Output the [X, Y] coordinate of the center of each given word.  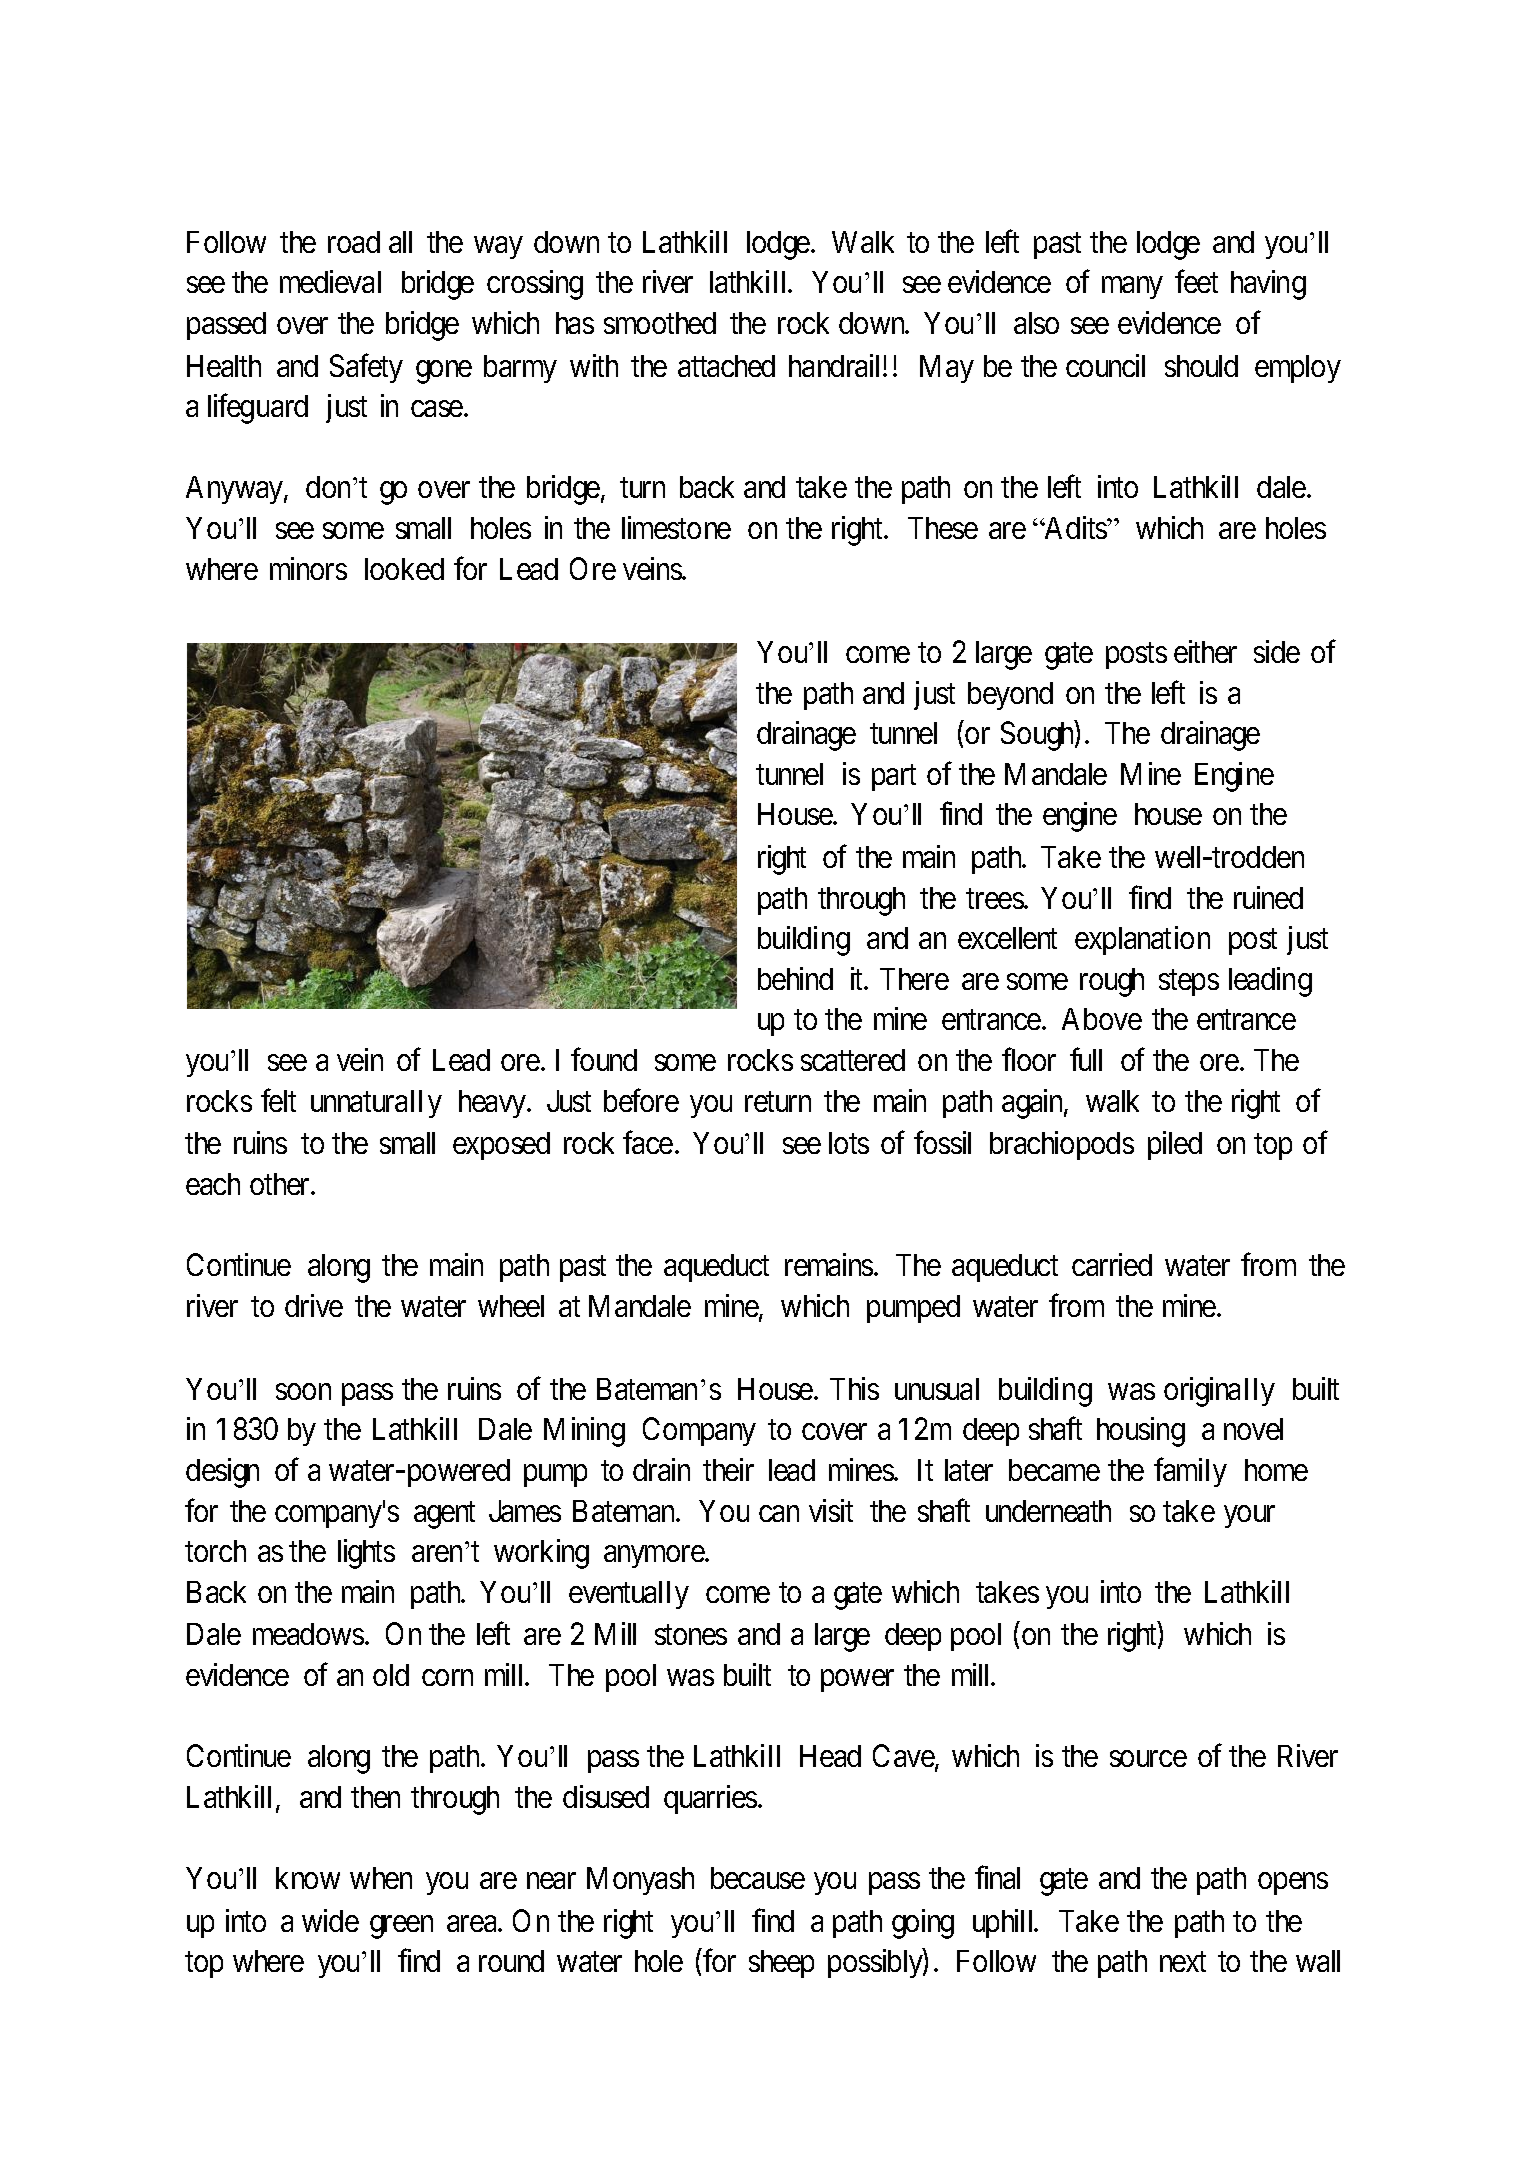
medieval [330, 281]
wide [330, 1920]
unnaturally [376, 1104]
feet [1196, 281]
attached [726, 366]
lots [849, 1143]
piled [1175, 1145]
